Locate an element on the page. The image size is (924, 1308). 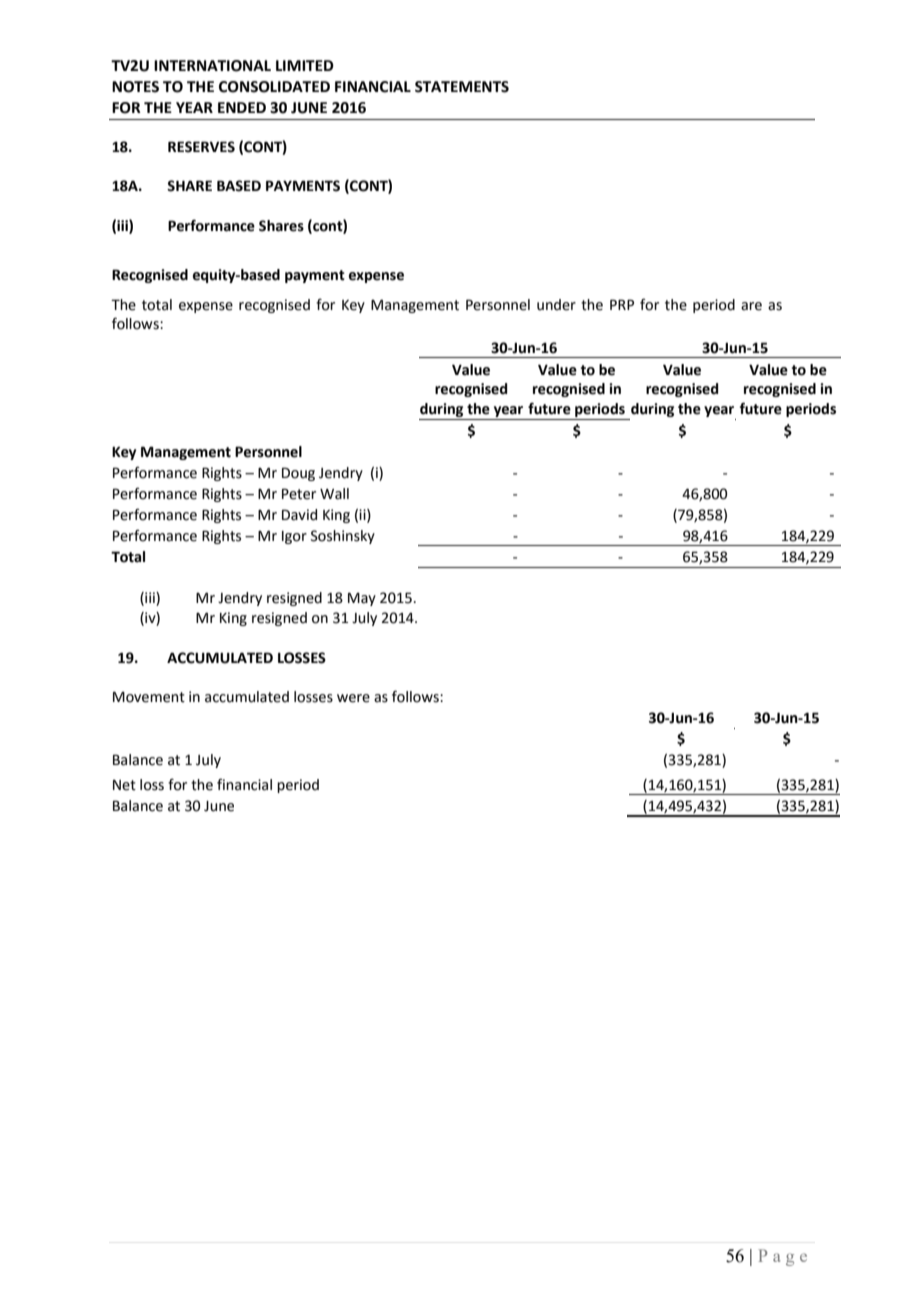
were is located at coordinates (353, 698).
